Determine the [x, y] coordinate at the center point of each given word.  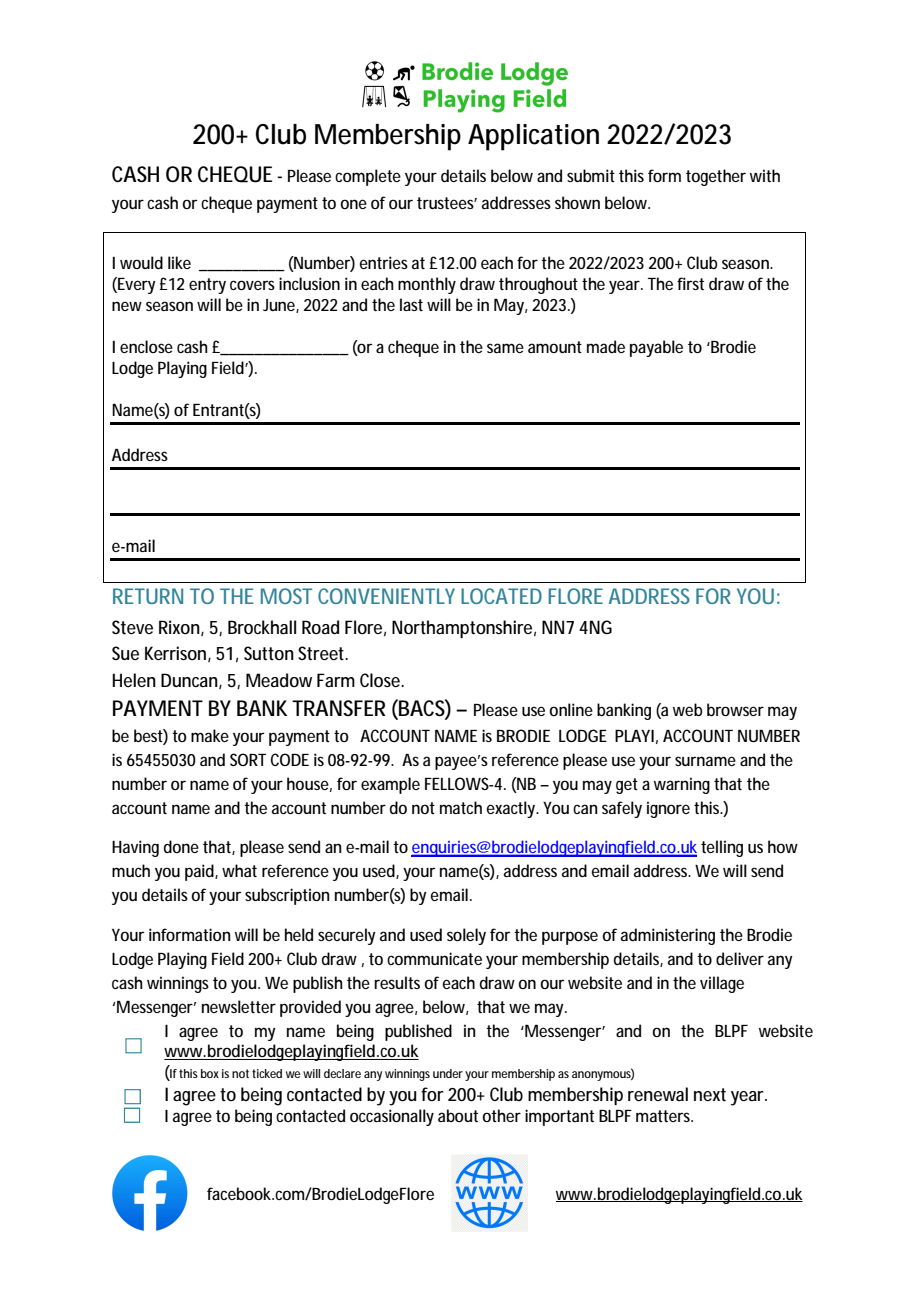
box [210, 1073]
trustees [447, 203]
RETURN [148, 596]
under [448, 1073]
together [716, 177]
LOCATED [501, 596]
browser [735, 709]
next [710, 1094]
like [179, 262]
